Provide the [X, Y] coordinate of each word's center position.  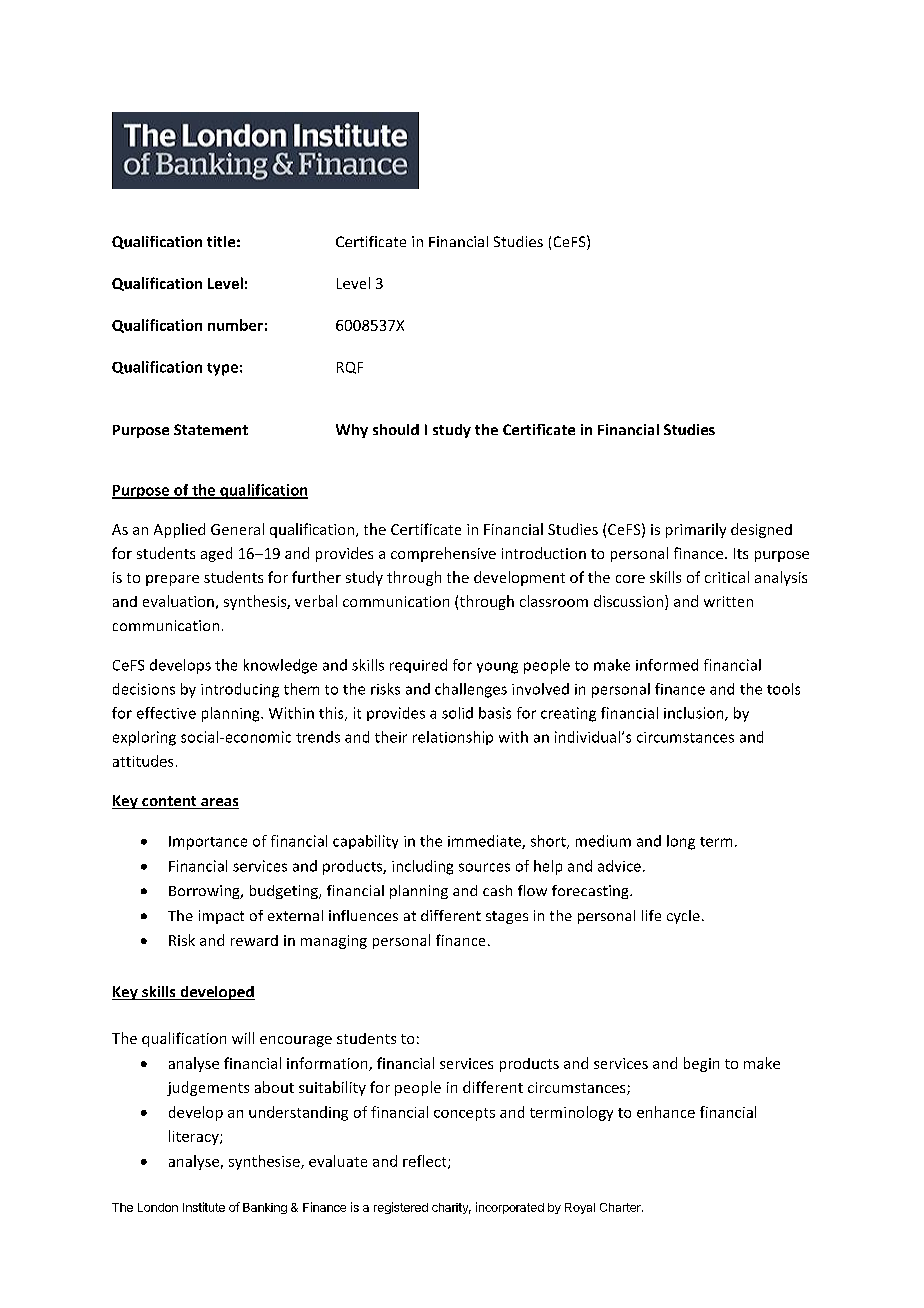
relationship [453, 738]
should [396, 429]
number [235, 325]
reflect [426, 1162]
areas [219, 803]
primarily [696, 530]
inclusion [695, 714]
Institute [204, 1207]
